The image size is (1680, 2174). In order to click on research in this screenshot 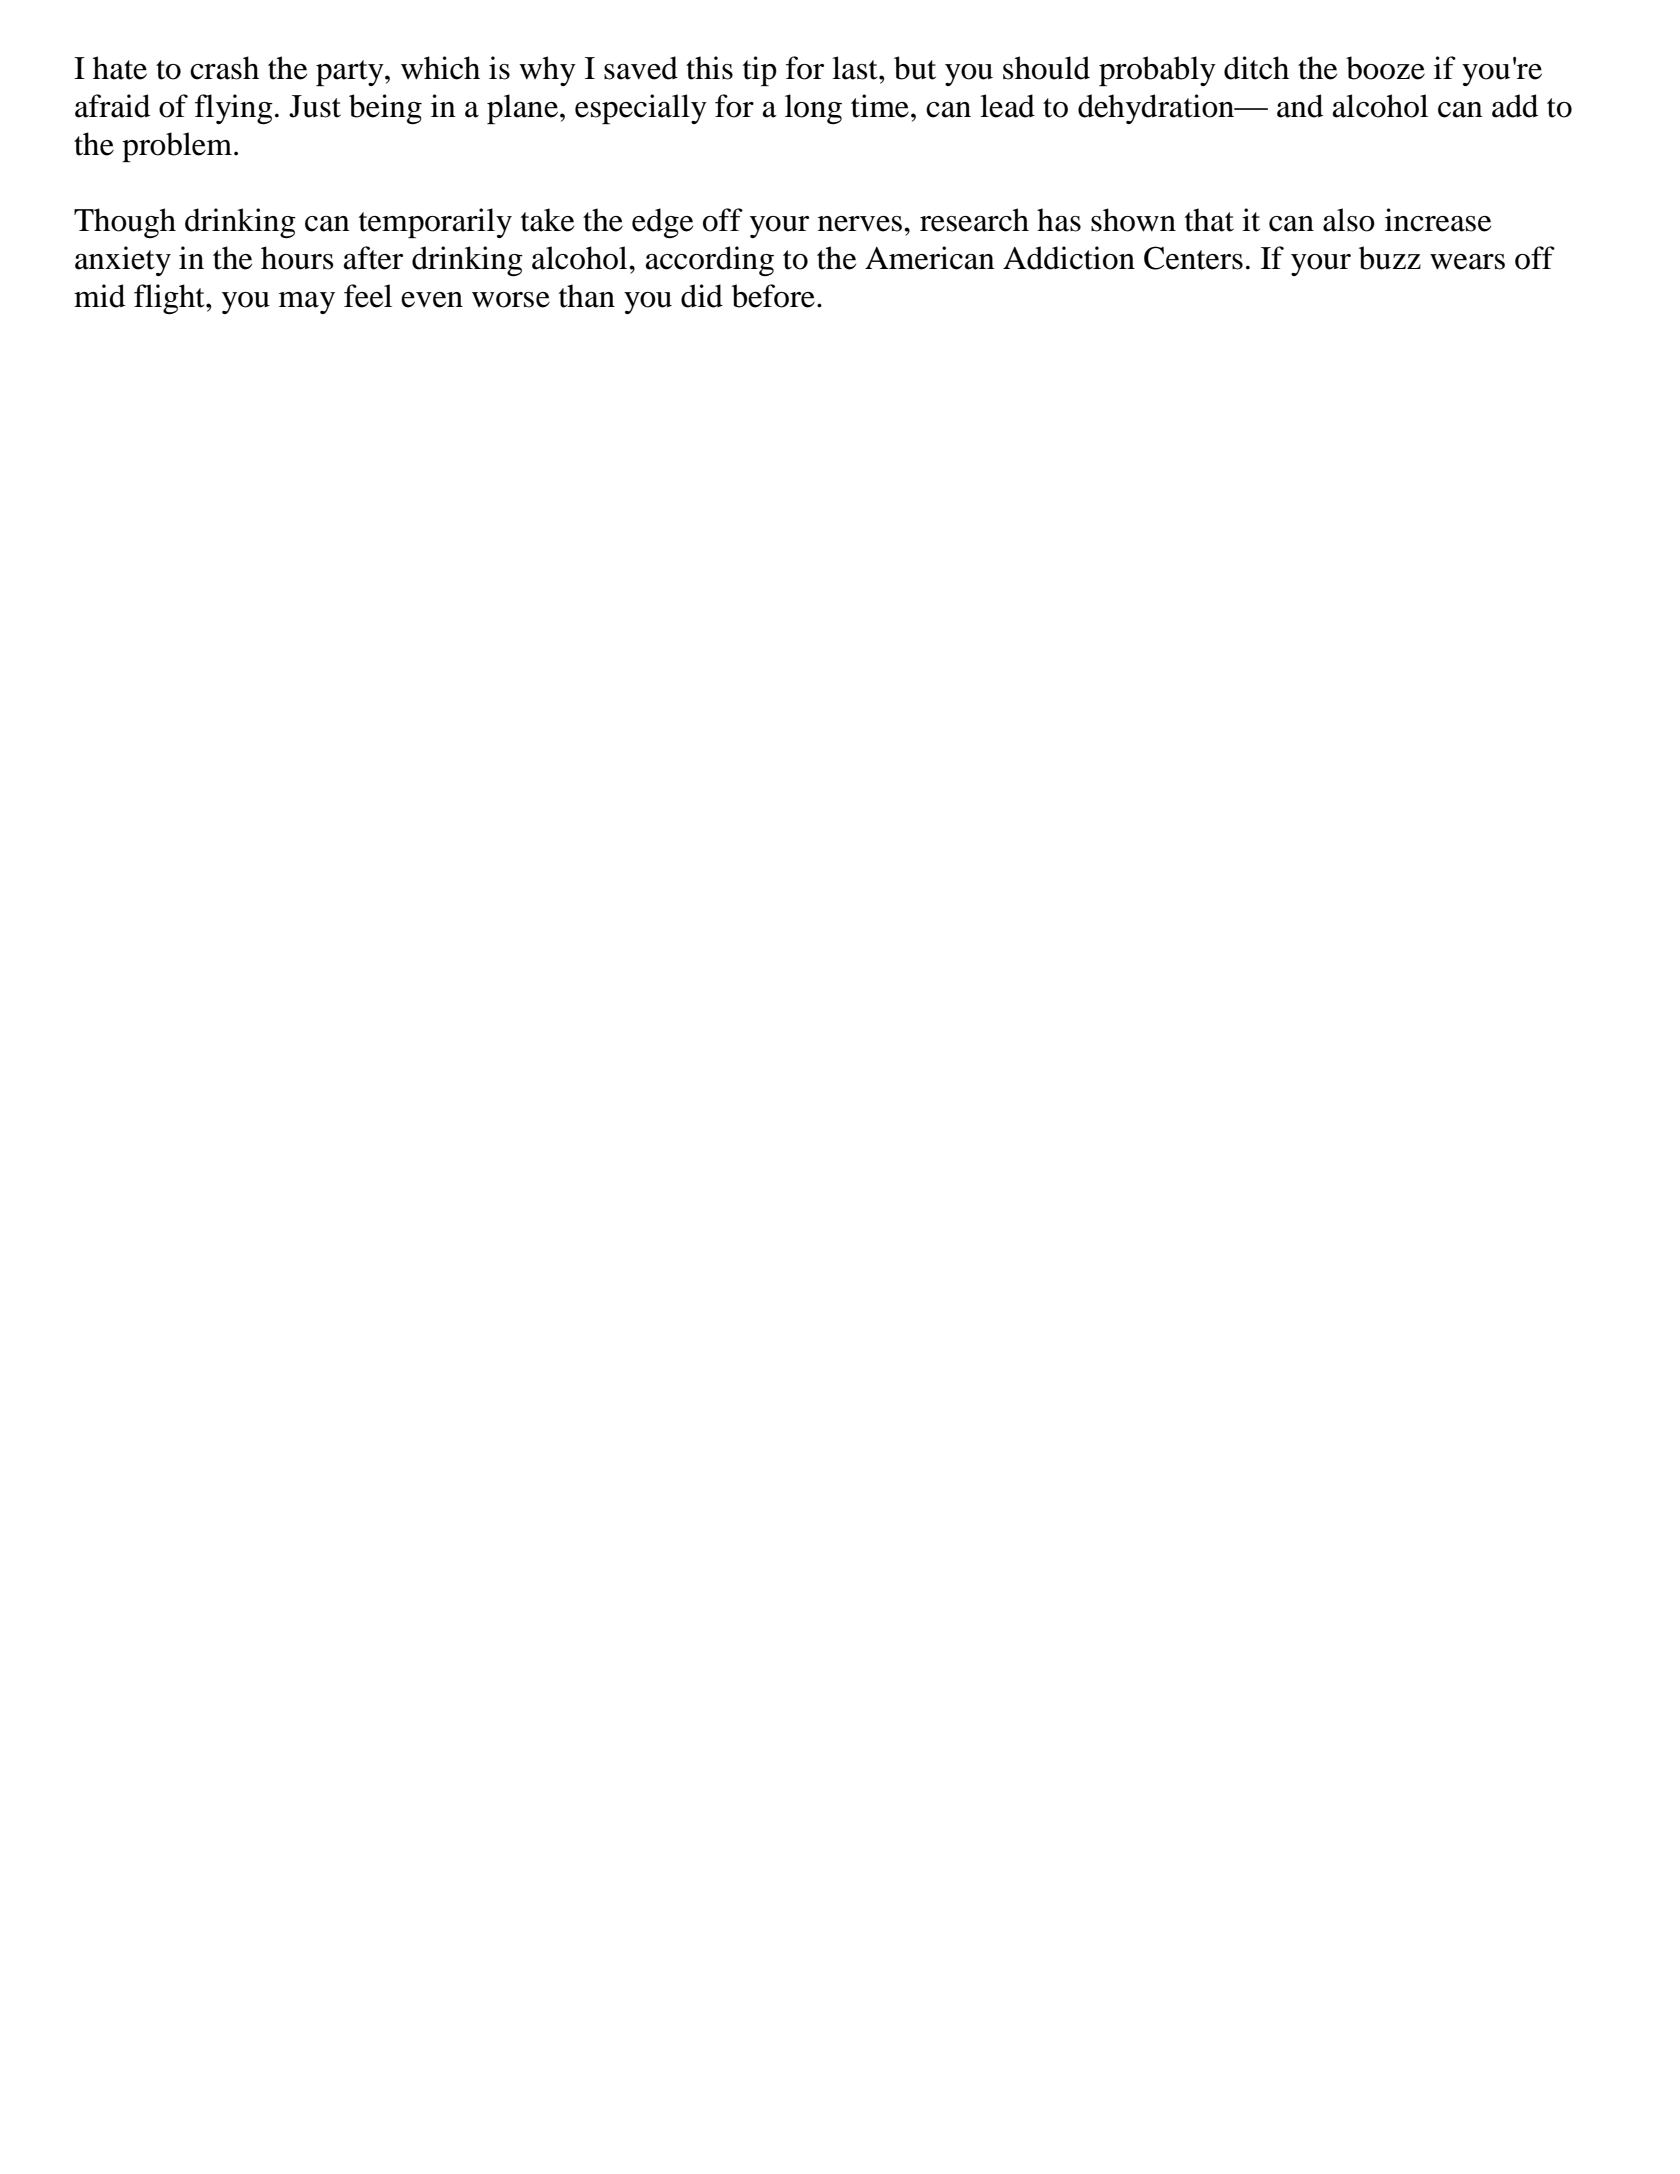, I will do `click(974, 220)`.
